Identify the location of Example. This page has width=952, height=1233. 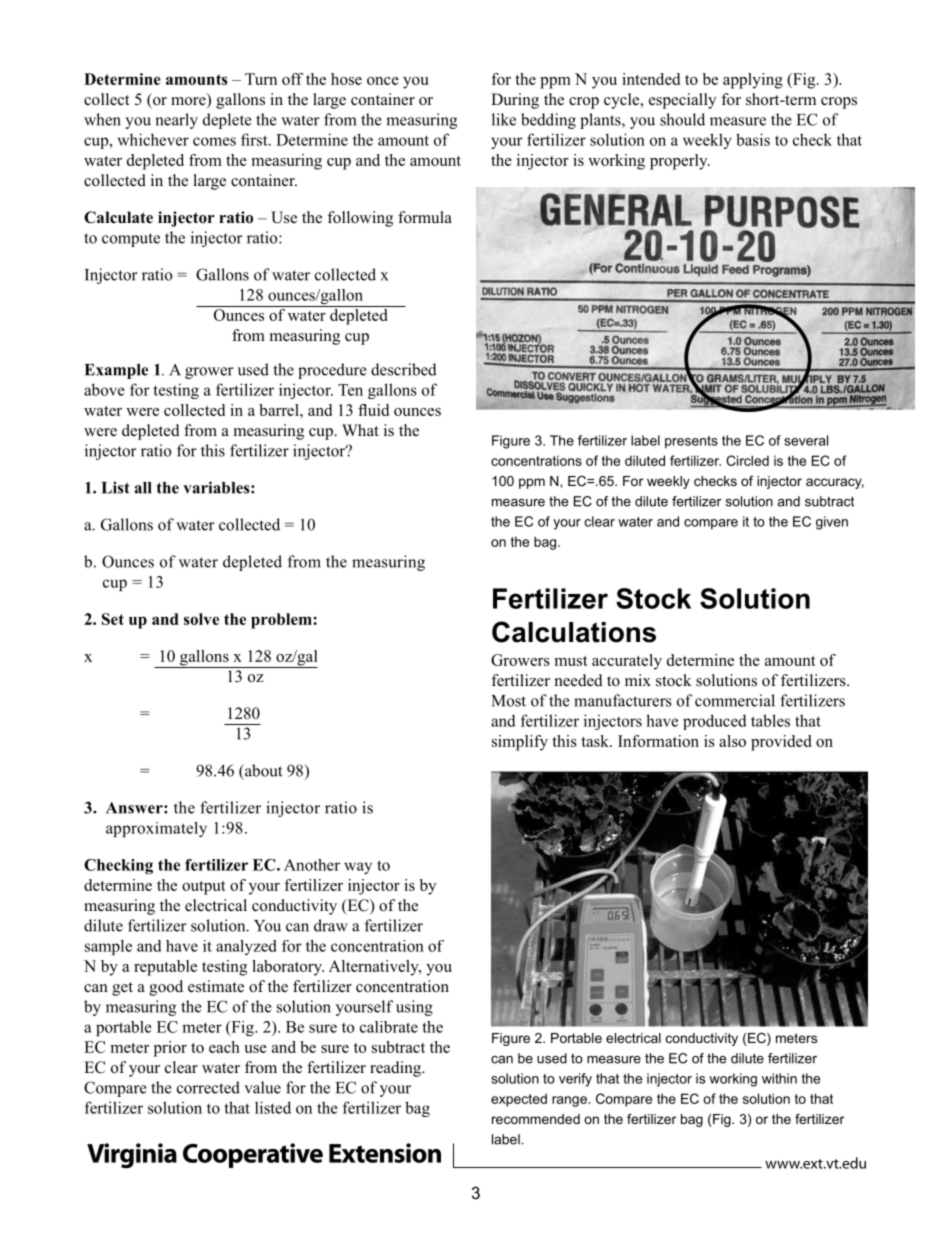
(116, 371).
